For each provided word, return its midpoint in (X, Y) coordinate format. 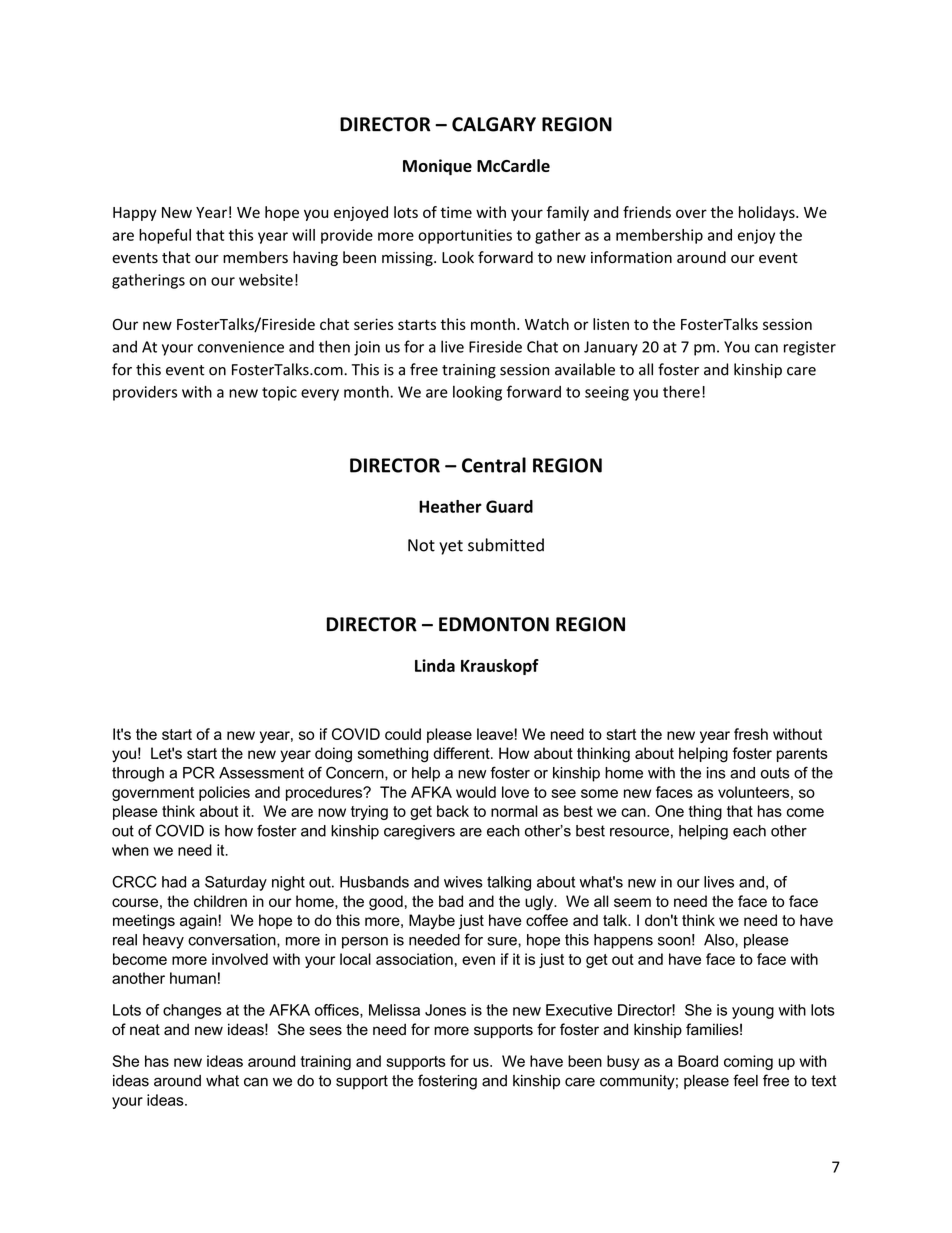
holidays (768, 213)
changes (192, 1011)
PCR (199, 772)
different (462, 753)
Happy (135, 214)
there (681, 391)
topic (279, 393)
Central (494, 465)
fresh (751, 734)
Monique (437, 167)
